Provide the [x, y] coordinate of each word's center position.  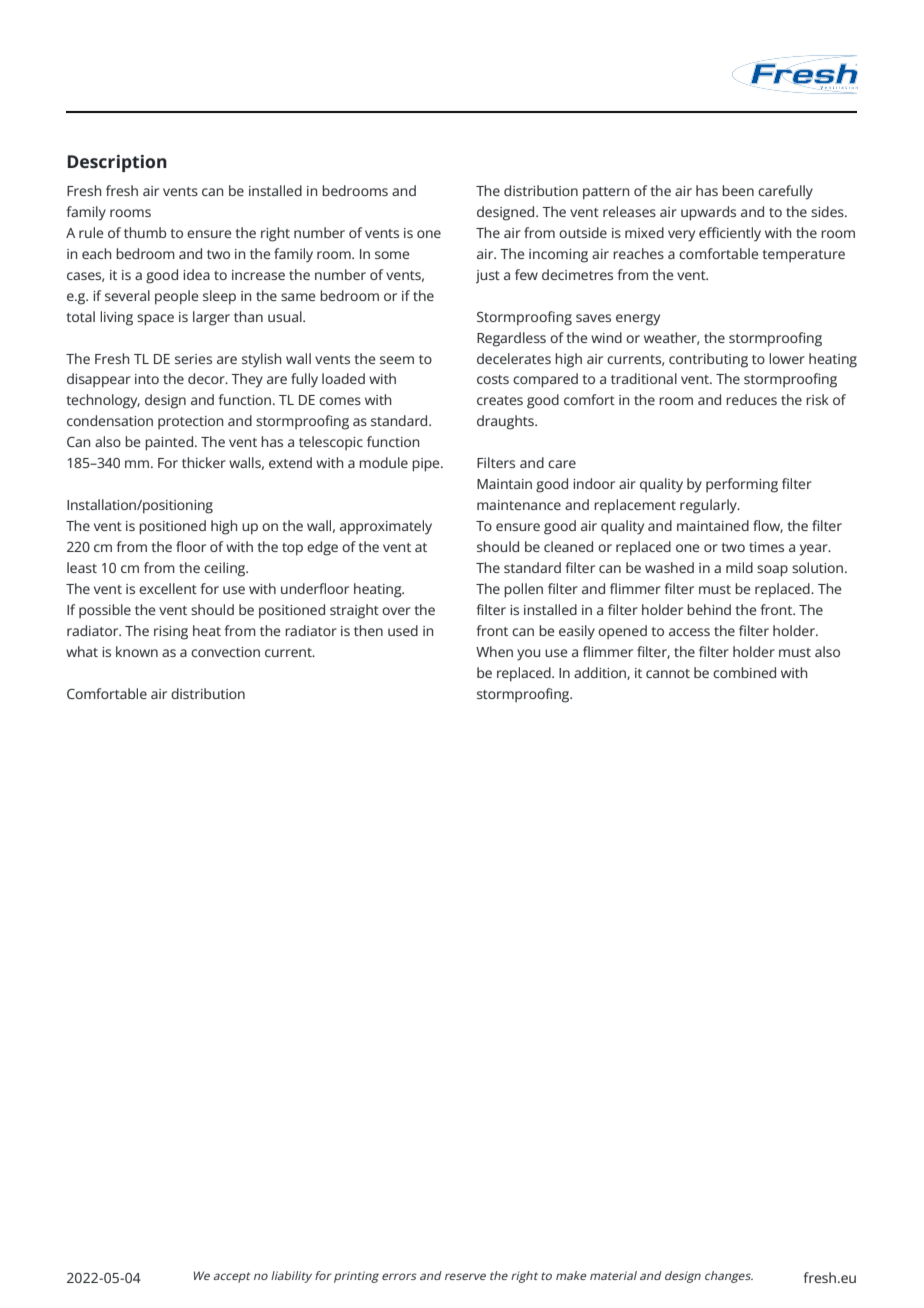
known [137, 651]
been [738, 190]
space [155, 320]
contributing [708, 360]
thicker [204, 462]
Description [117, 163]
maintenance [519, 505]
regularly [709, 506]
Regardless [511, 339]
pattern [606, 193]
